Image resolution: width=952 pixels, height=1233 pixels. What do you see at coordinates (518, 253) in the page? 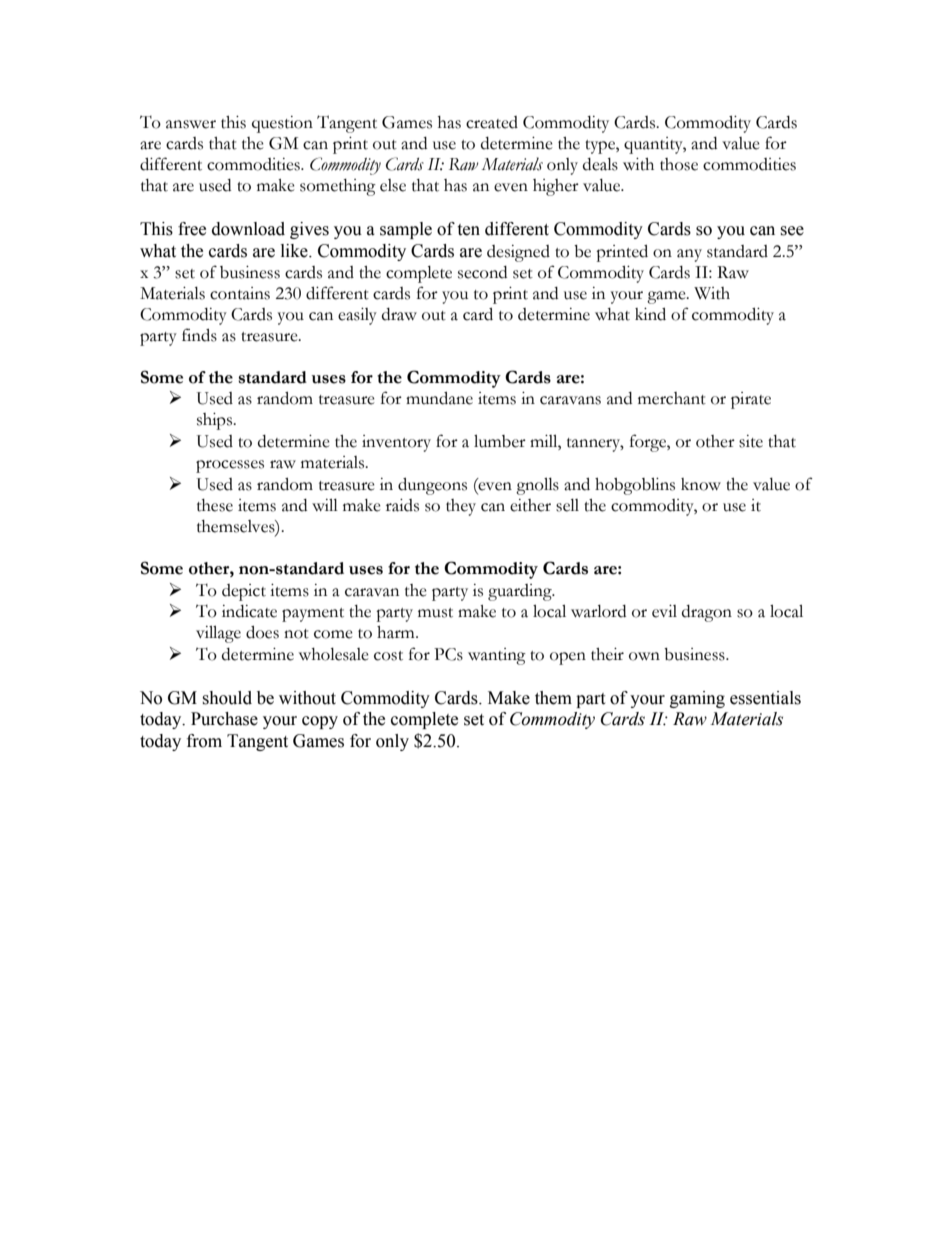
I see `designed` at bounding box center [518, 253].
